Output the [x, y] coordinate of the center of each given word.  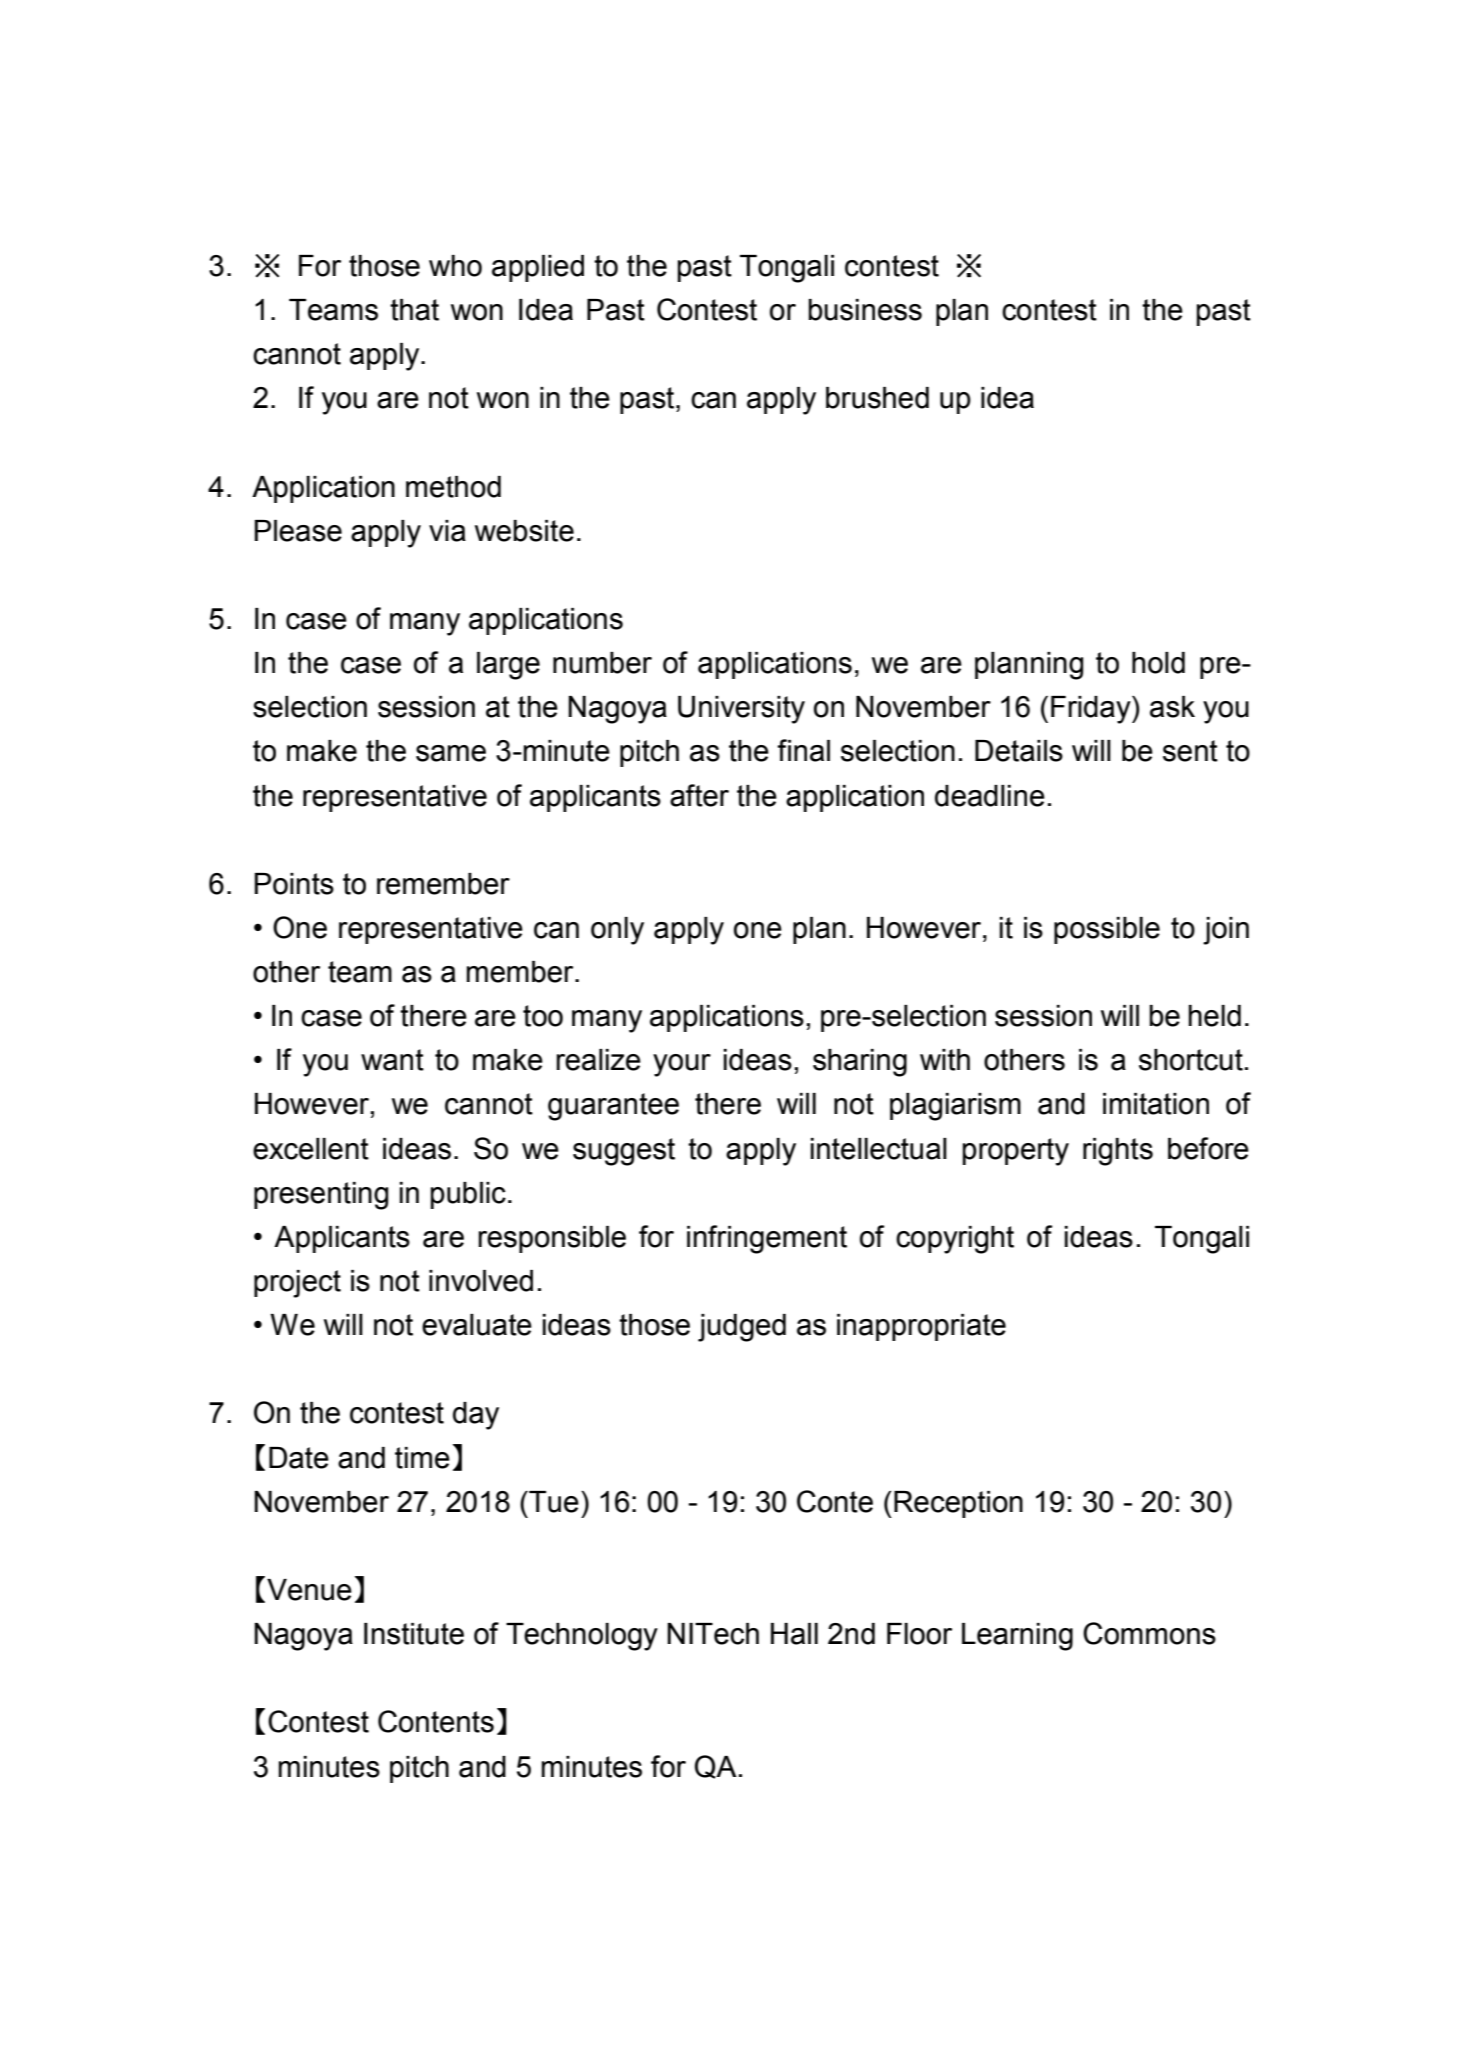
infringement [767, 1239]
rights [1118, 1152]
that [414, 310]
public [468, 1195]
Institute [414, 1634]
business [865, 310]
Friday [1092, 710]
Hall [794, 1634]
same [451, 753]
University [741, 710]
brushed [877, 398]
